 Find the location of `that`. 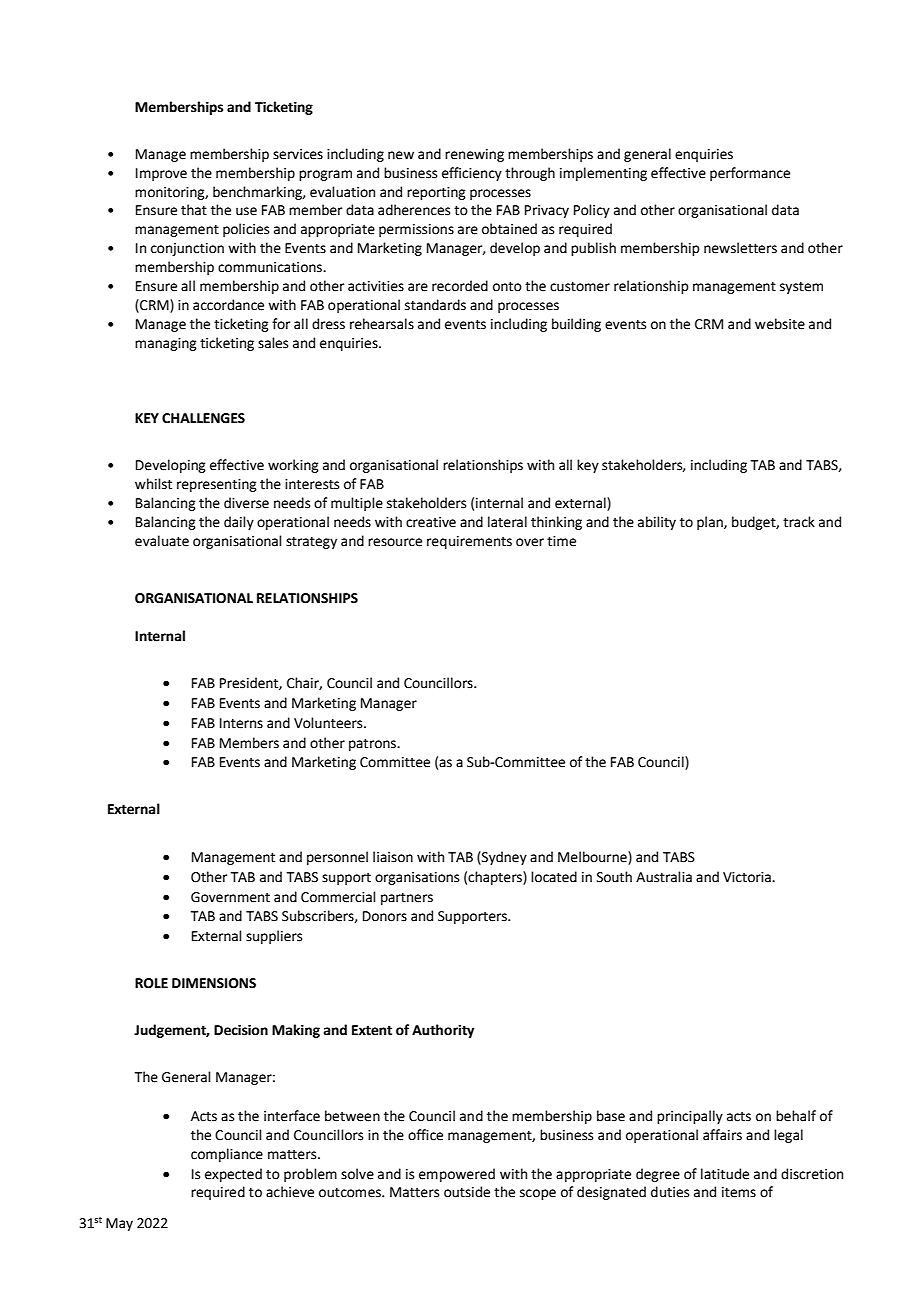

that is located at coordinates (194, 210).
